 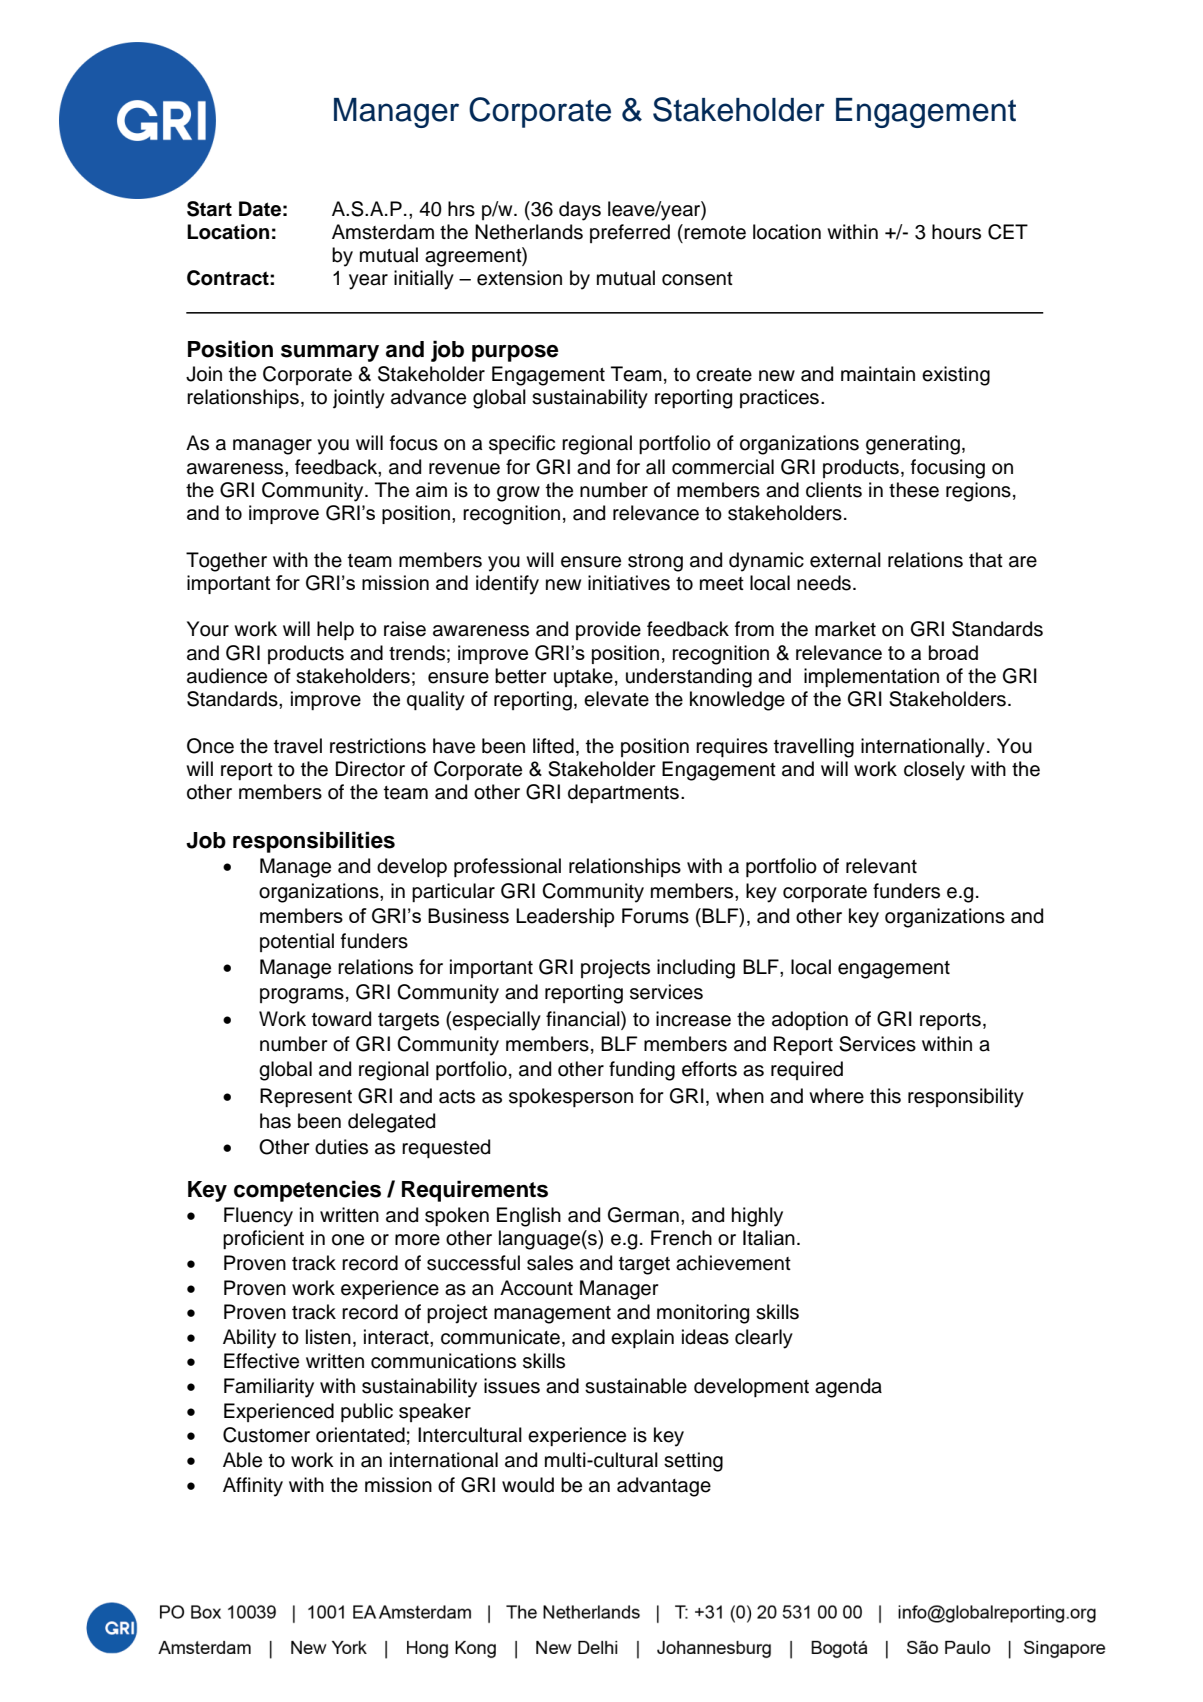 What do you see at coordinates (953, 652) in the image?
I see `broad` at bounding box center [953, 652].
